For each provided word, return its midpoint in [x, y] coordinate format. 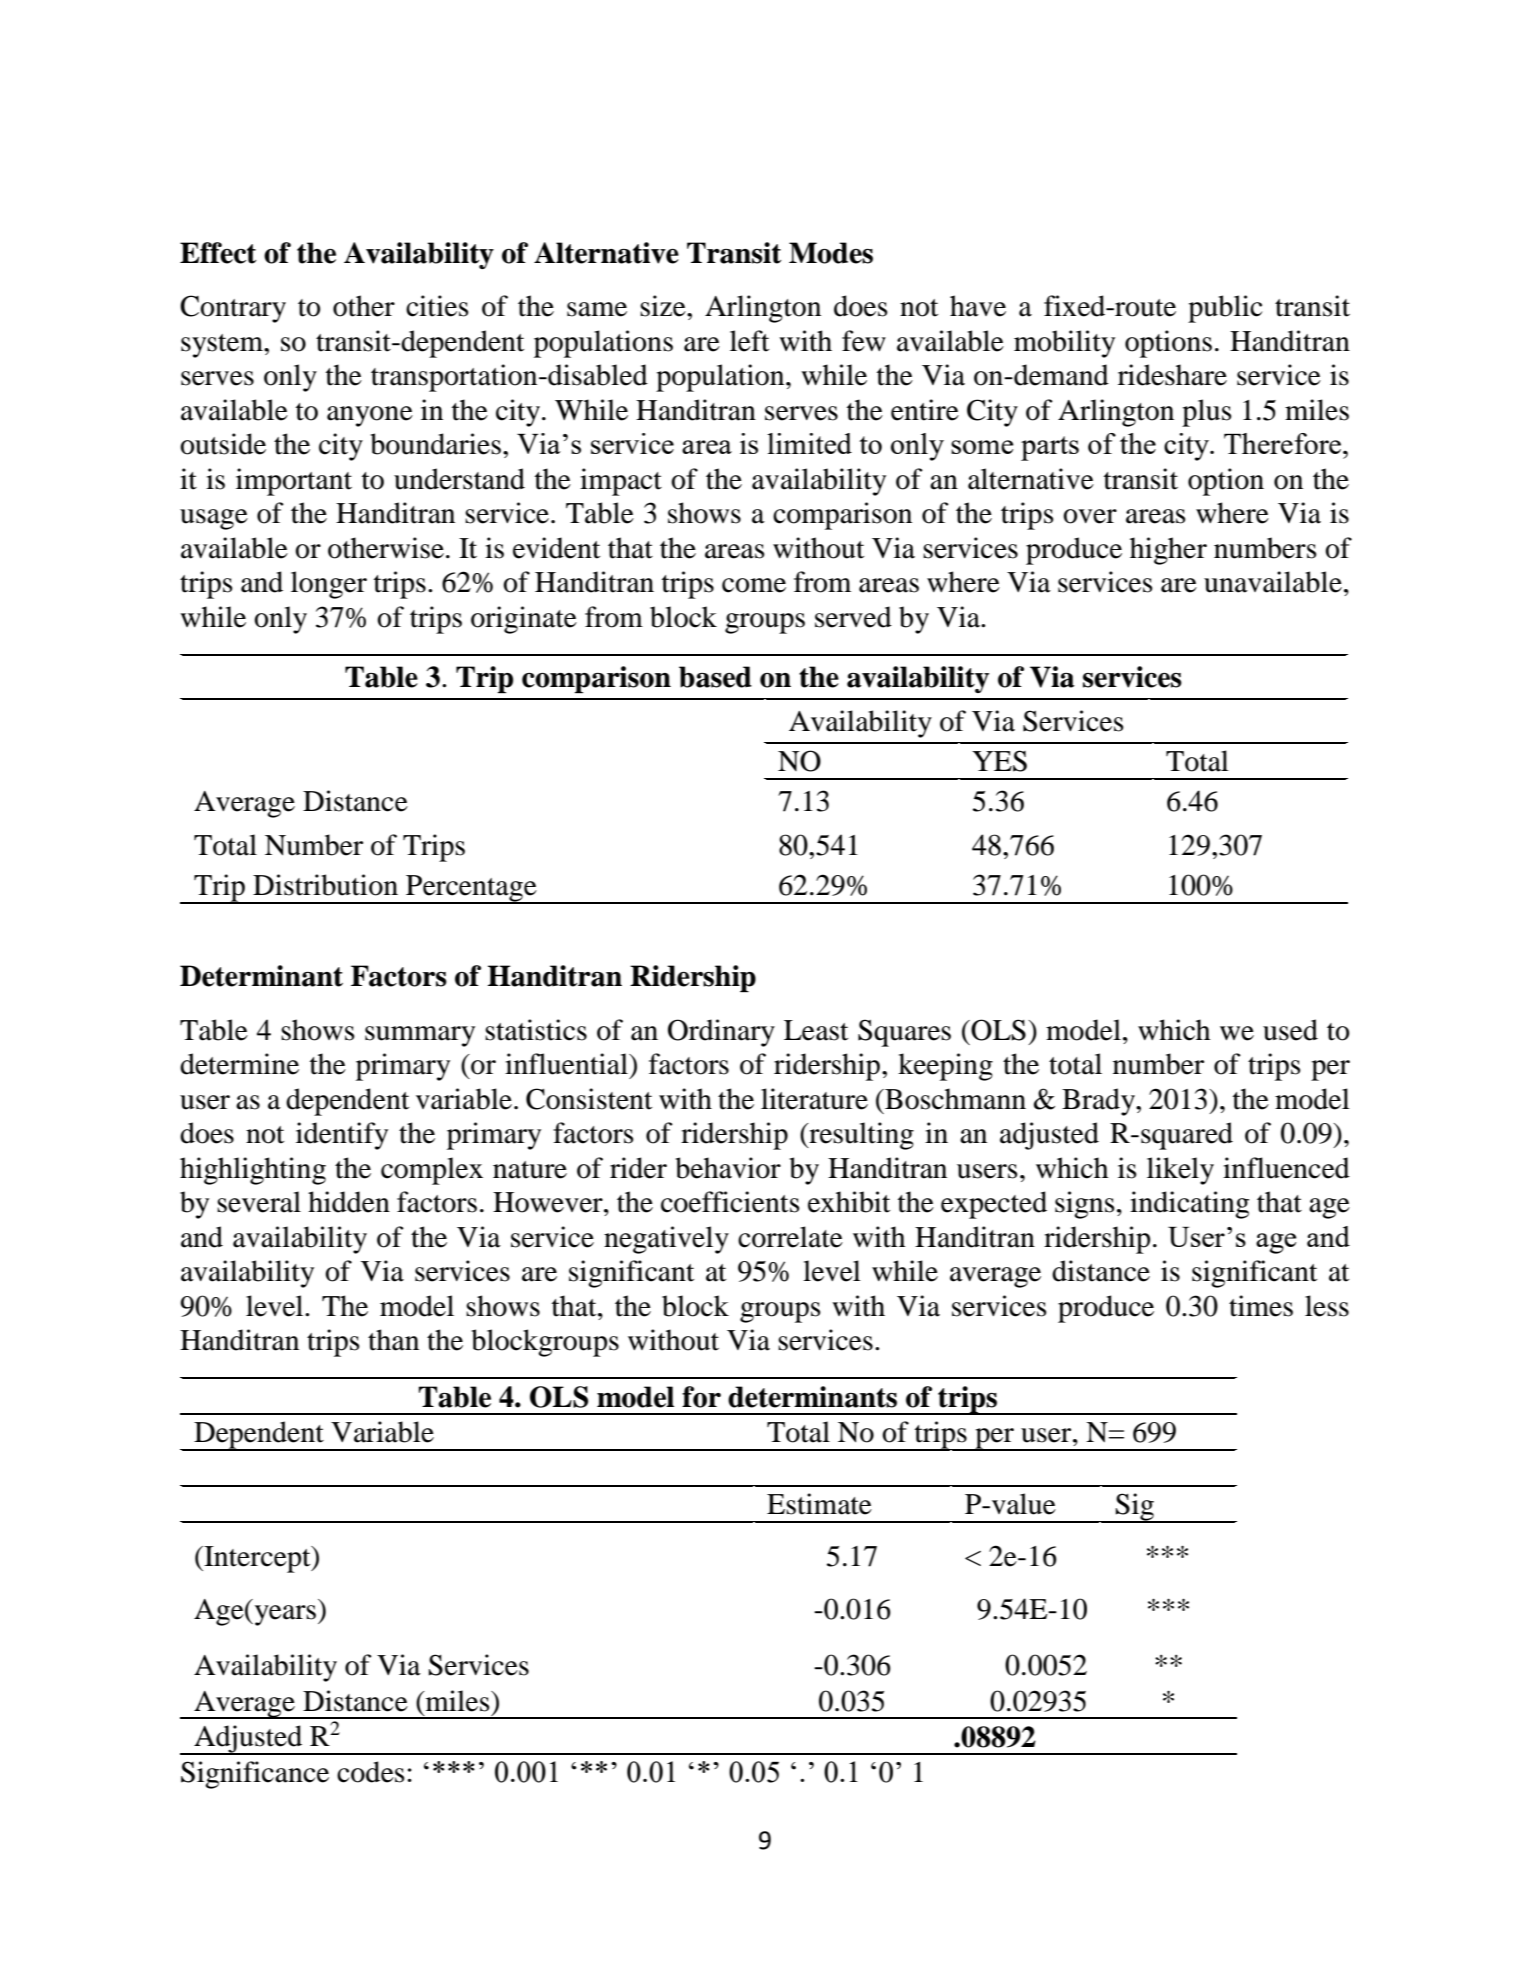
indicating [1189, 1205]
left [749, 341]
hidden [349, 1202]
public [1225, 309]
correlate [790, 1237]
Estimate [819, 1504]
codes [371, 1772]
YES [999, 761]
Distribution [325, 885]
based [715, 677]
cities [437, 306]
